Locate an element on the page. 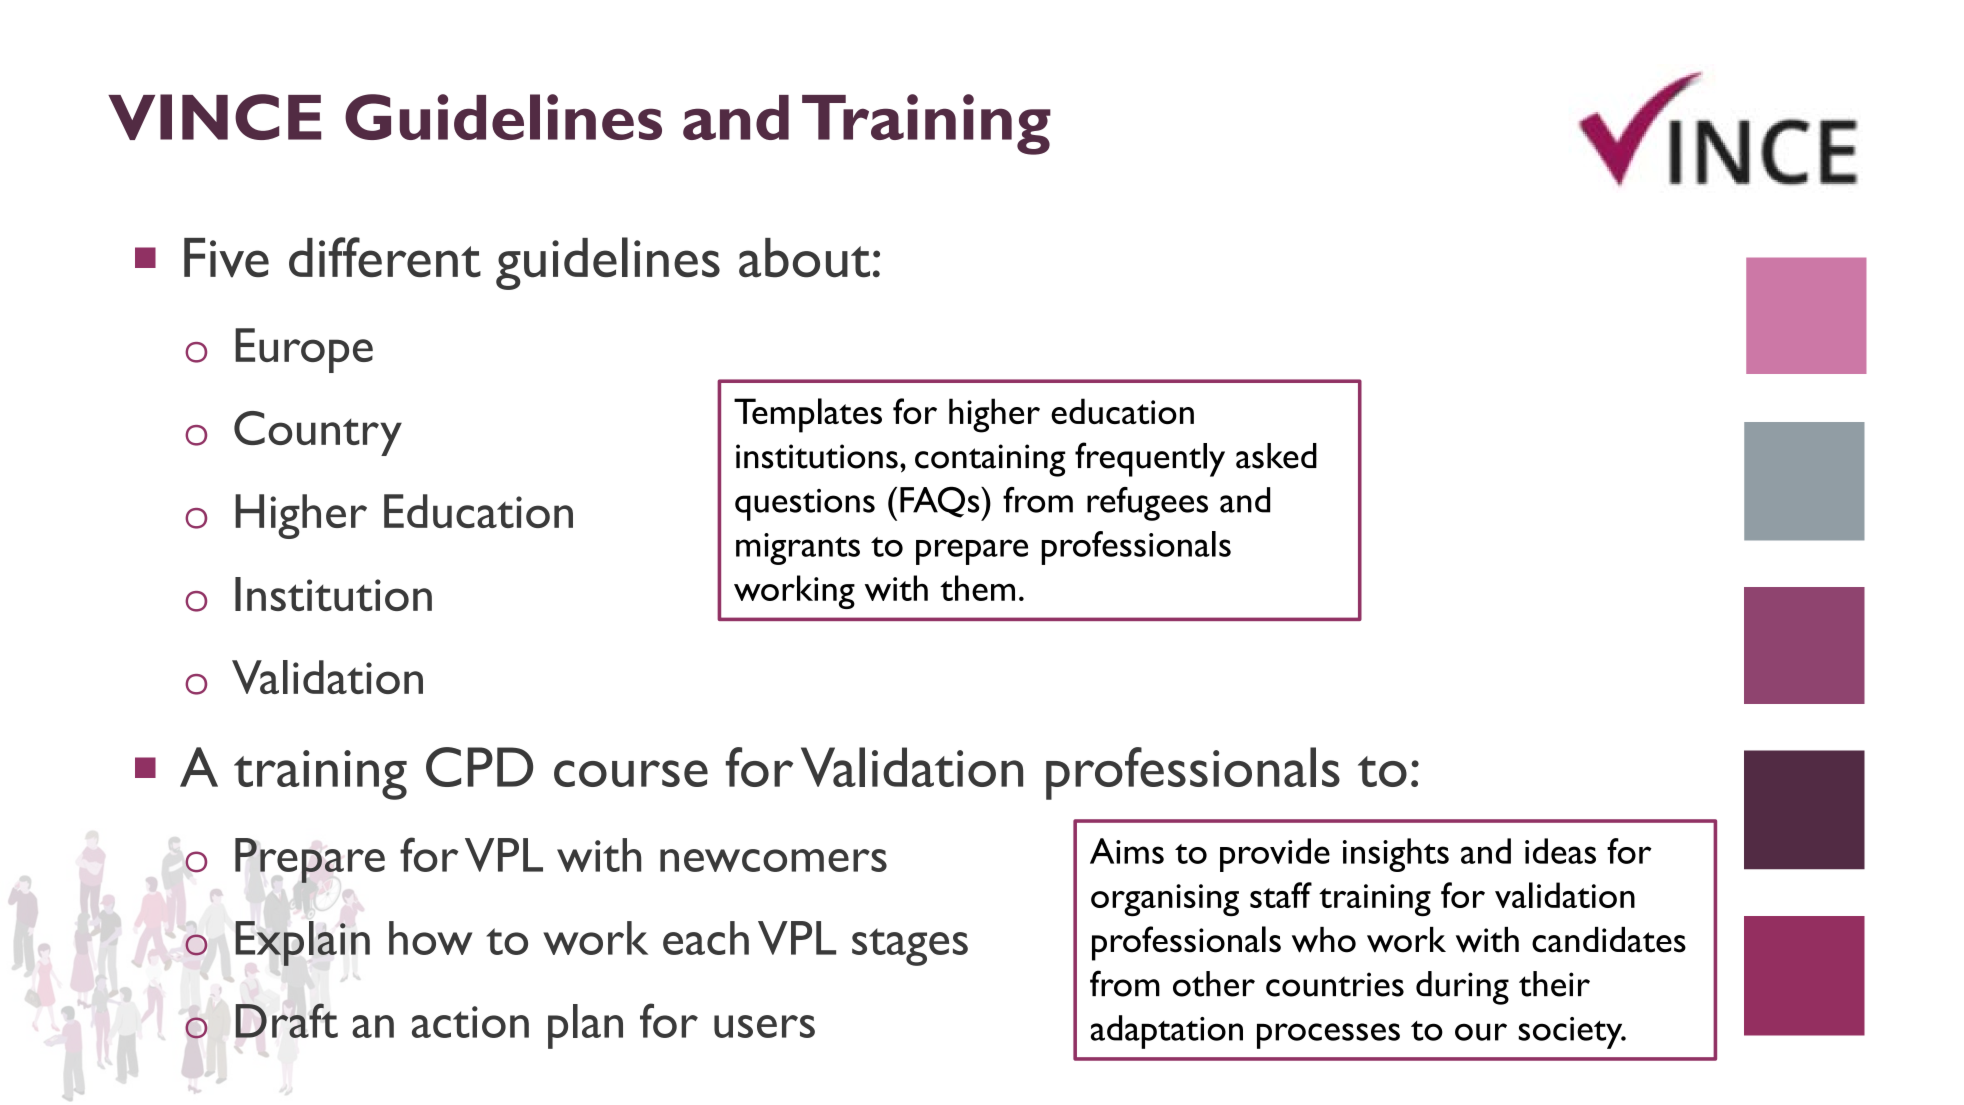 Image resolution: width=1964 pixels, height=1105 pixels. containing is located at coordinates (990, 460).
